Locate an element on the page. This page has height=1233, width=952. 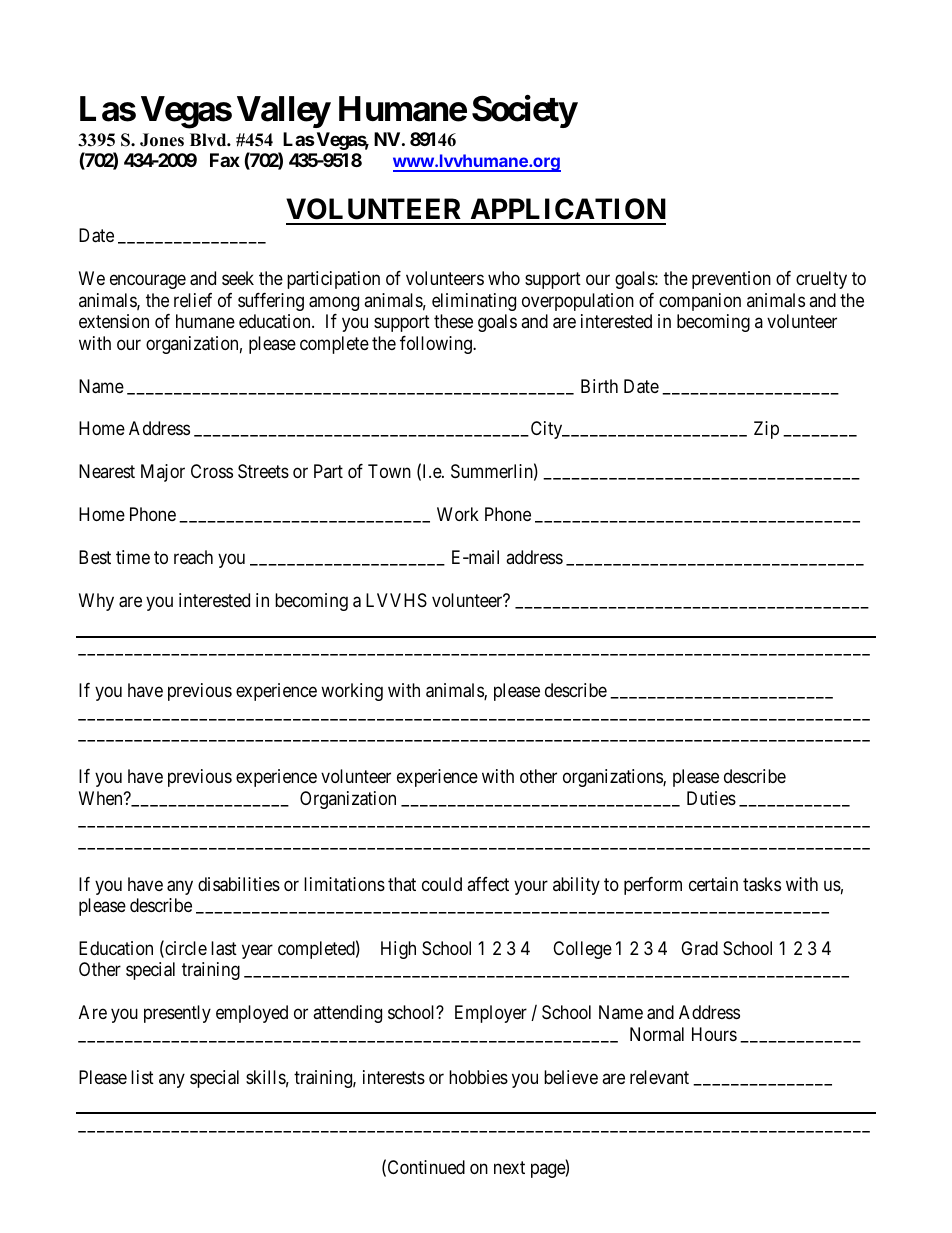
relief is located at coordinates (193, 300).
